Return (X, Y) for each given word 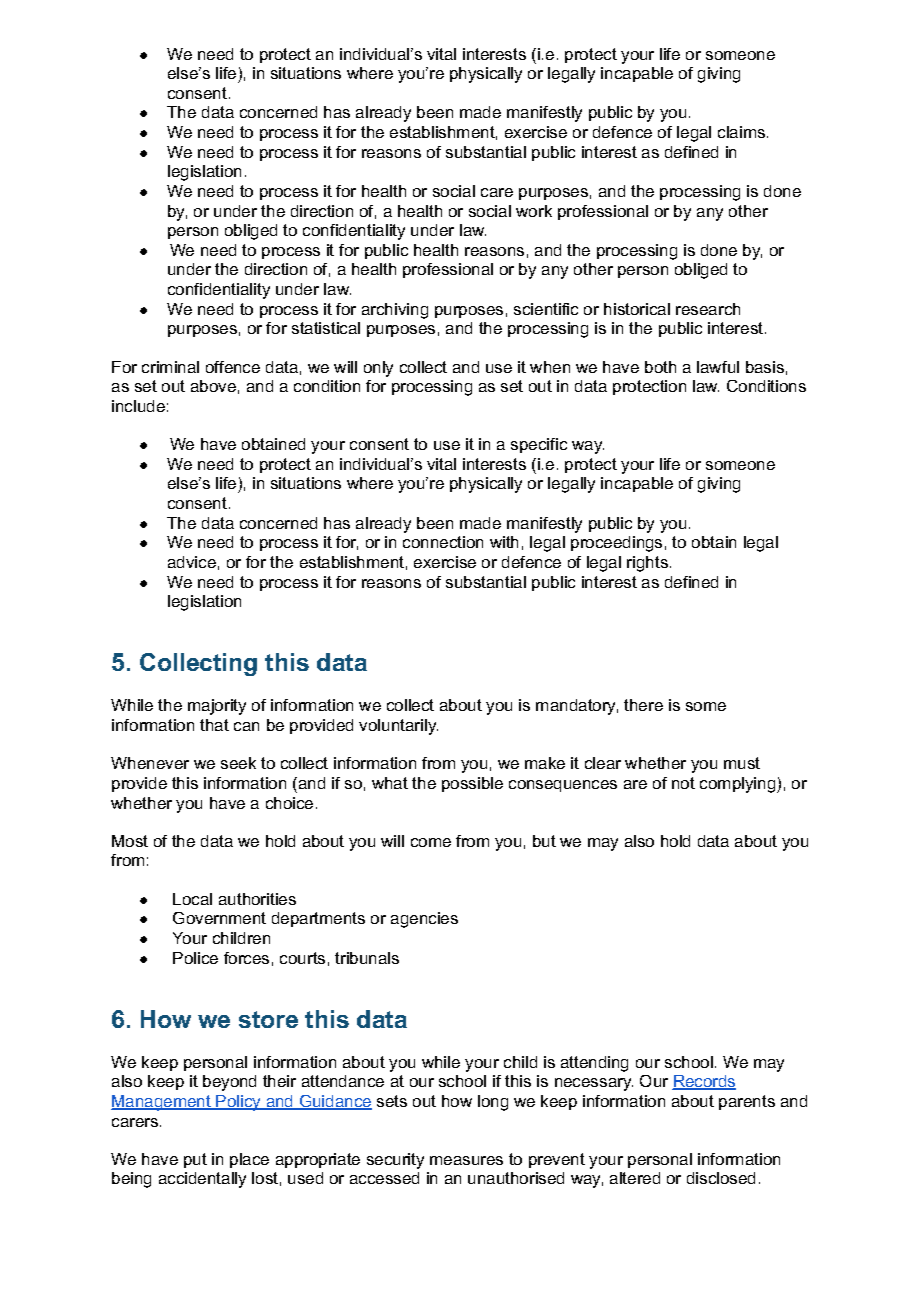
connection (443, 542)
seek (238, 763)
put (195, 1160)
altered (635, 1178)
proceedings (616, 544)
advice (192, 562)
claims (743, 132)
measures (466, 1160)
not (683, 783)
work (534, 211)
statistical (326, 328)
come (431, 842)
